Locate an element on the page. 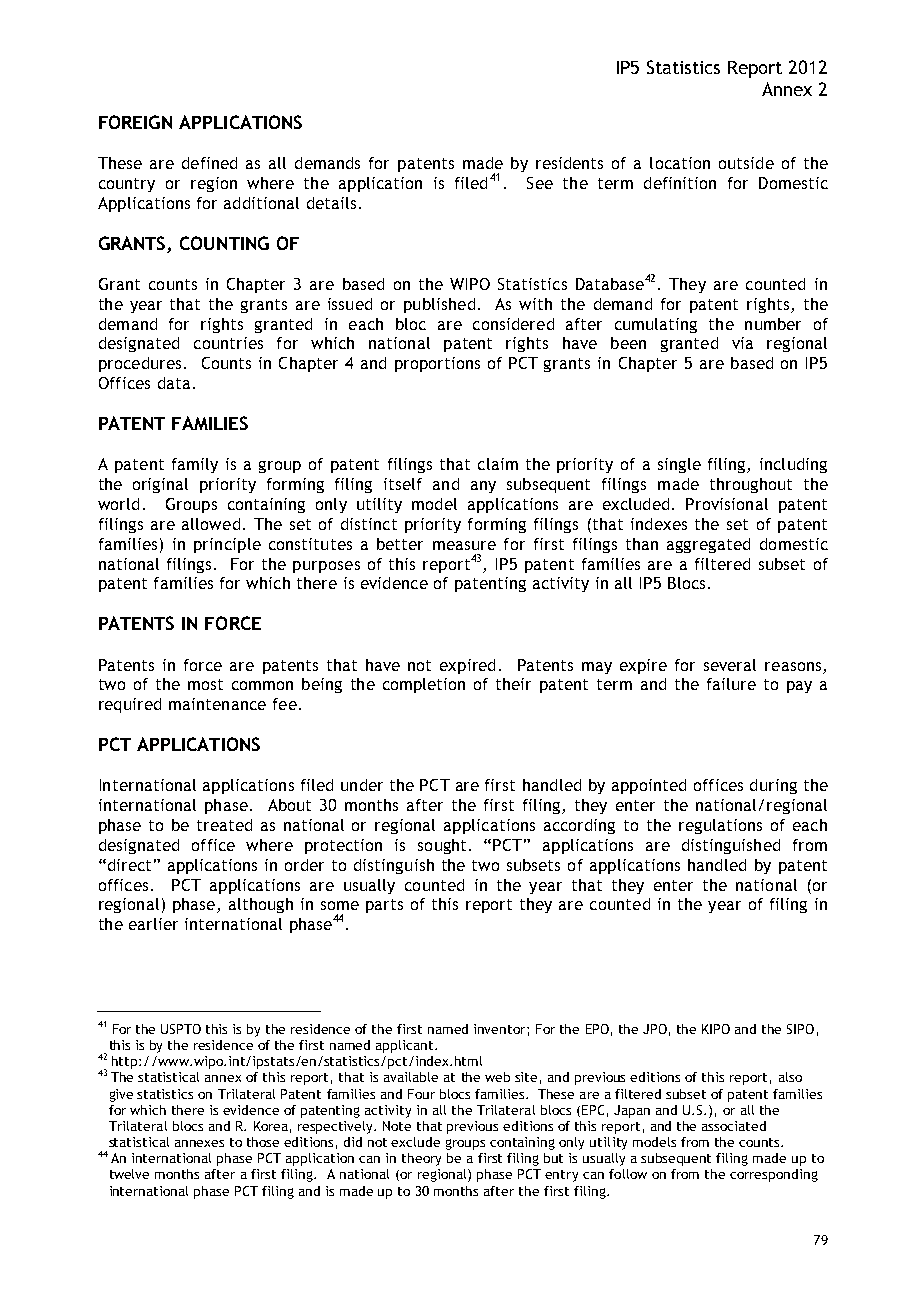 Image resolution: width=924 pixels, height=1308 pixels. those is located at coordinates (263, 1142).
